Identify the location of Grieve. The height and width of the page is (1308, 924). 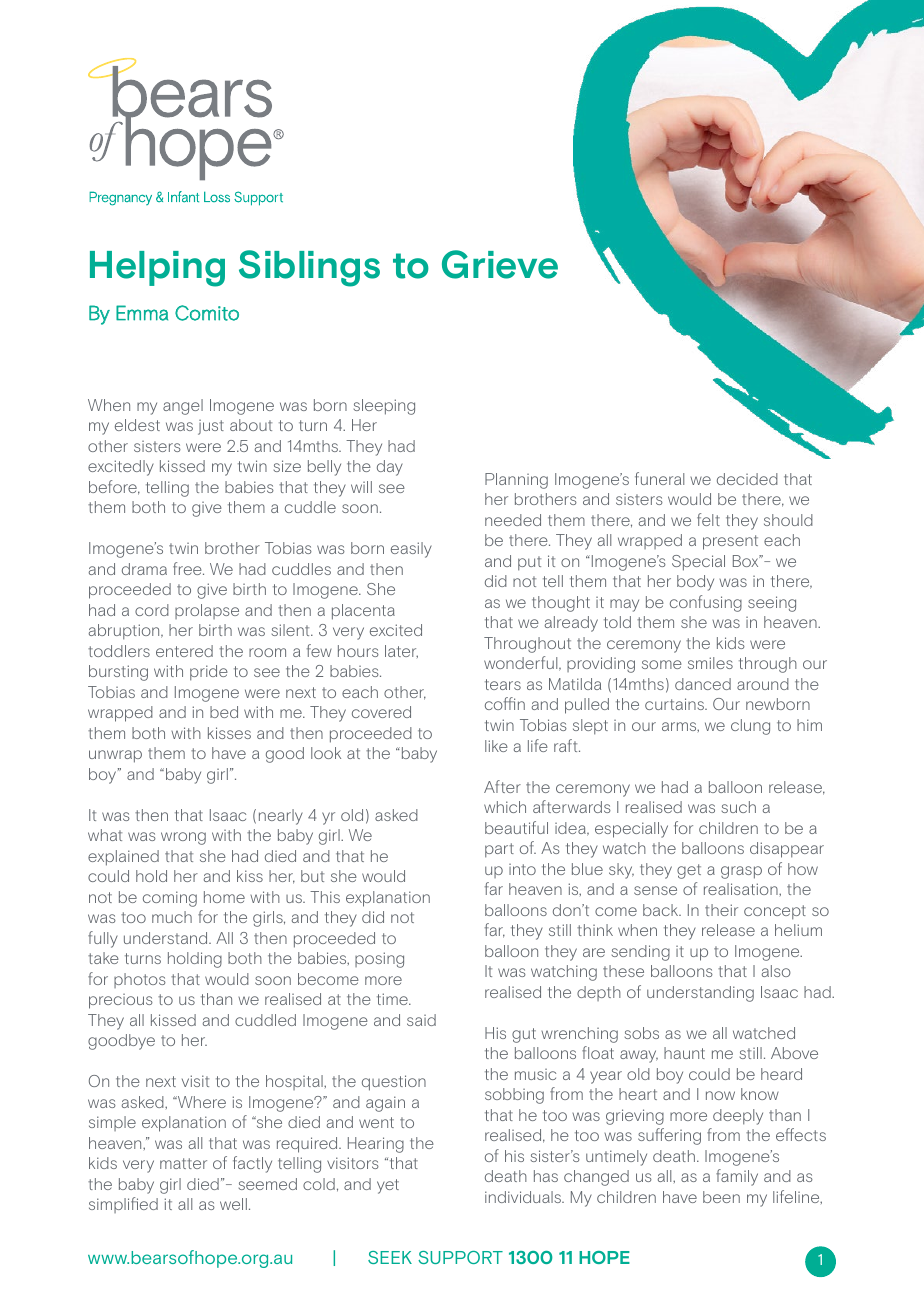
(500, 264).
